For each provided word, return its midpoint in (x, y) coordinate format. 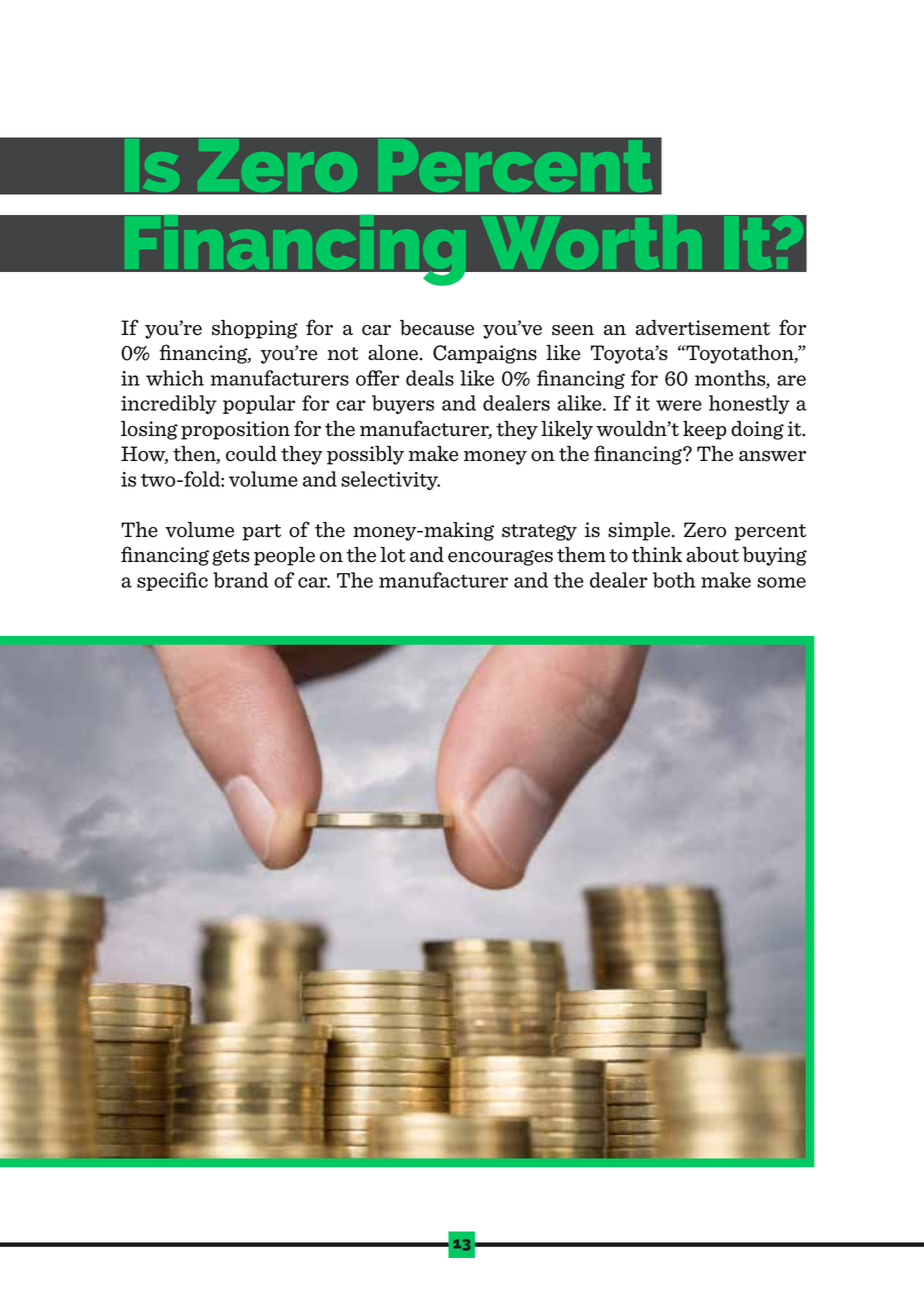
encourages (500, 558)
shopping (255, 329)
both (674, 580)
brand (240, 580)
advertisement (702, 328)
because (437, 328)
